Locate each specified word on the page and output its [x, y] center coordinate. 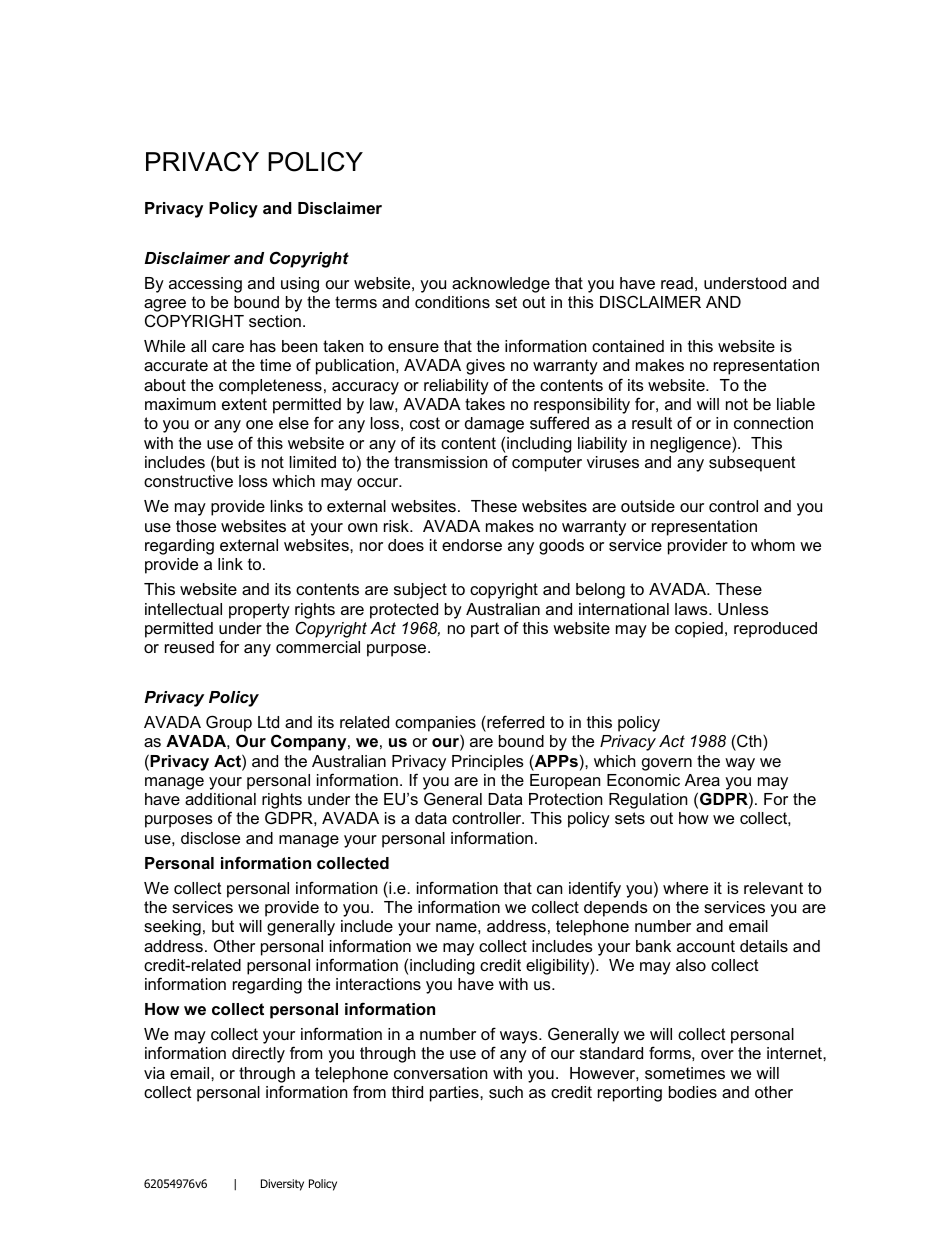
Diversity [282, 1185]
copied [699, 630]
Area [702, 780]
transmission [440, 462]
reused [189, 647]
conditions [452, 302]
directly [258, 1055]
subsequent [752, 464]
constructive [188, 481]
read [677, 283]
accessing [205, 285]
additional [220, 799]
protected [404, 611]
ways [520, 1037]
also [691, 965]
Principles [488, 763]
